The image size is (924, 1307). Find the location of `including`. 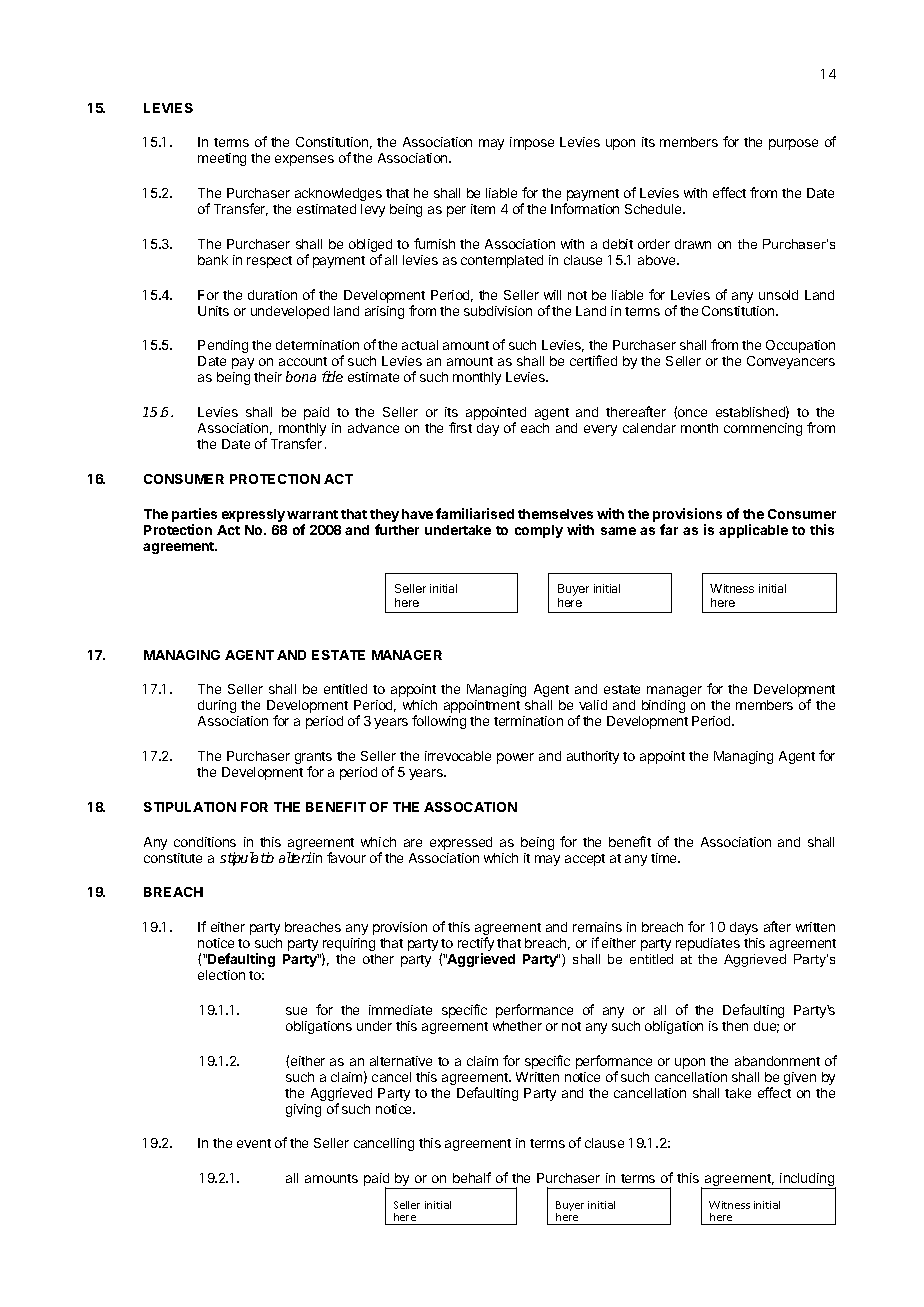

including is located at coordinates (807, 1181).
